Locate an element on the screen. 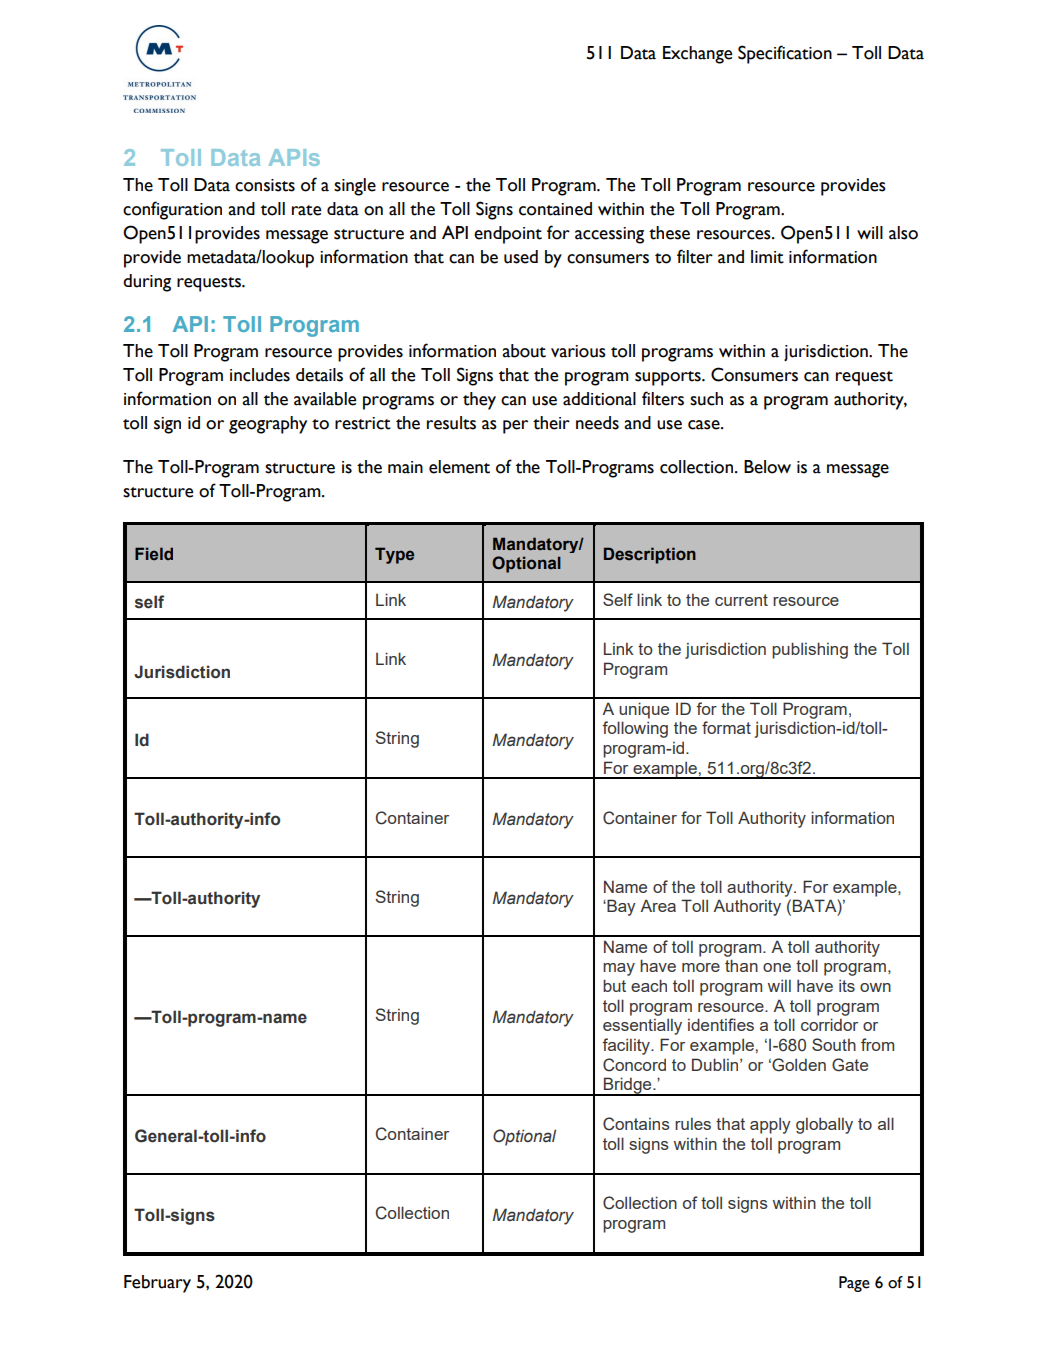 The image size is (1047, 1355). publishing is located at coordinates (810, 650).
